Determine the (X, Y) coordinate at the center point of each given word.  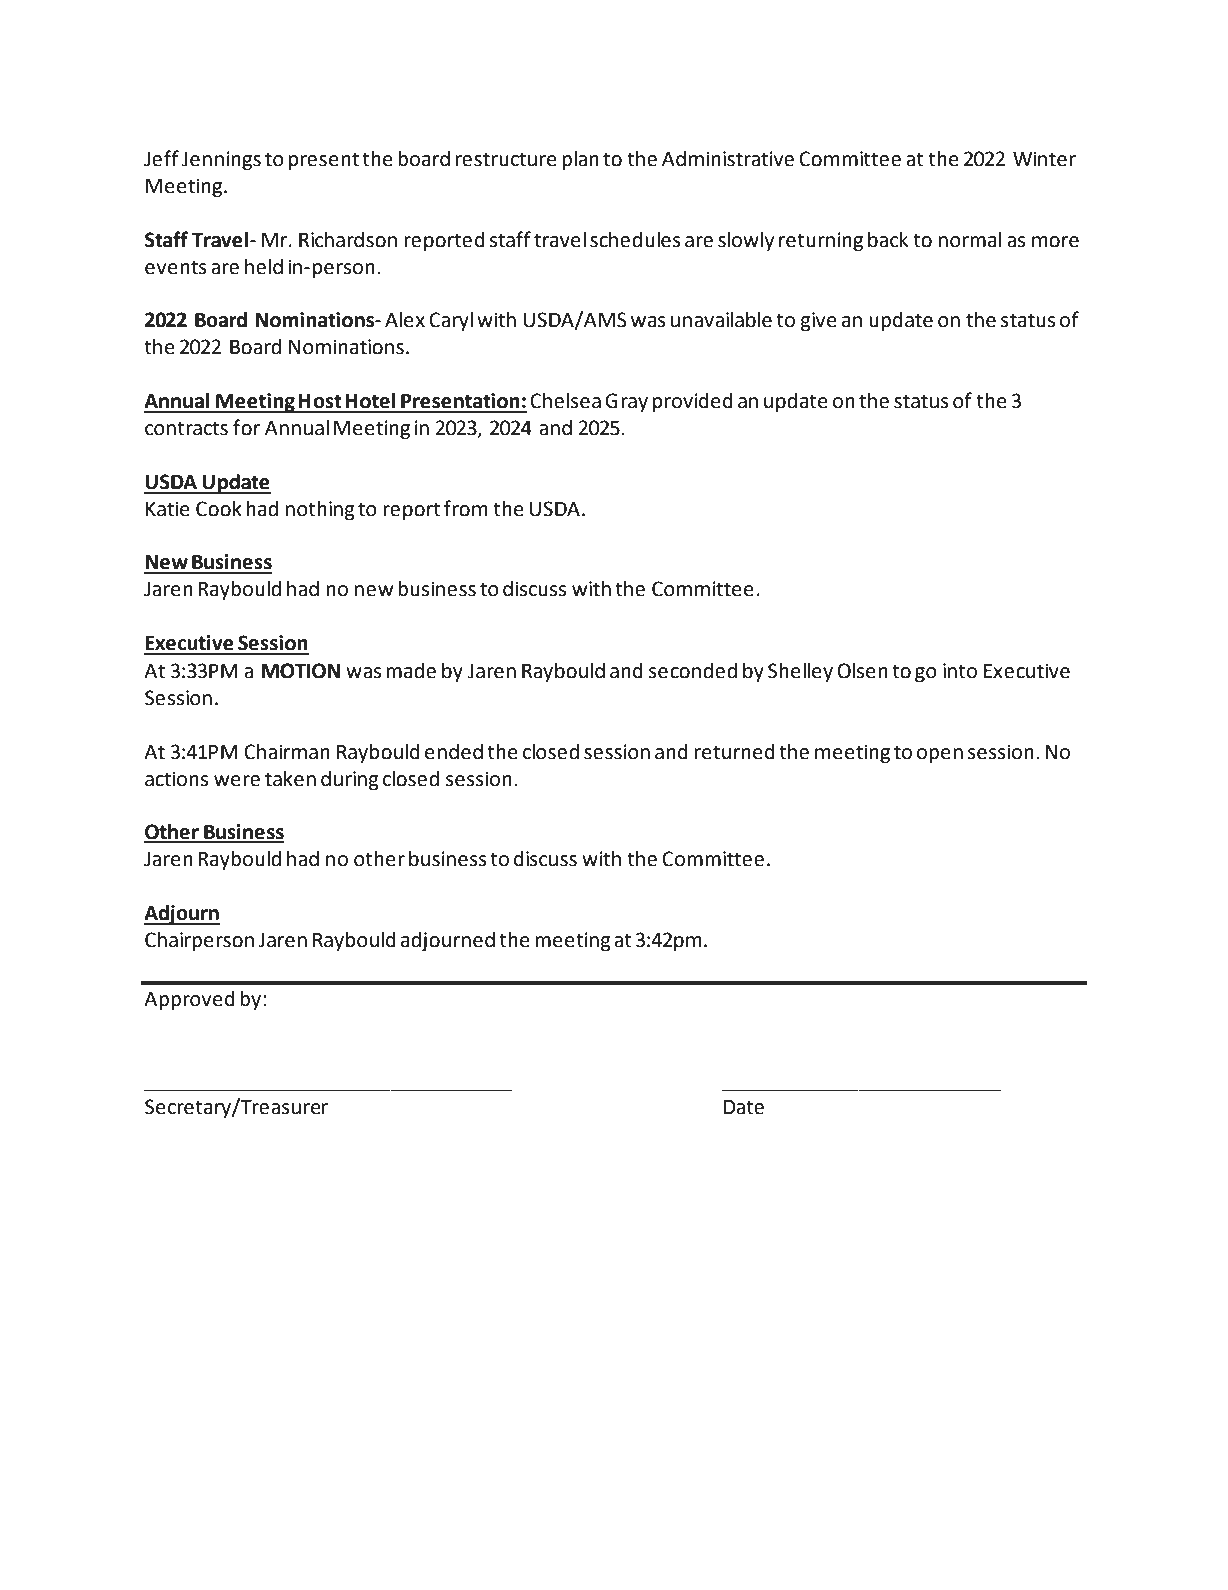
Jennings (221, 161)
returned (735, 752)
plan (580, 161)
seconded (693, 671)
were (237, 781)
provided (693, 403)
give (819, 322)
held (264, 267)
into (960, 671)
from (466, 508)
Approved (189, 1001)
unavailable (721, 320)
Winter (1044, 159)
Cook (219, 509)
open (940, 756)
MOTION (300, 671)
